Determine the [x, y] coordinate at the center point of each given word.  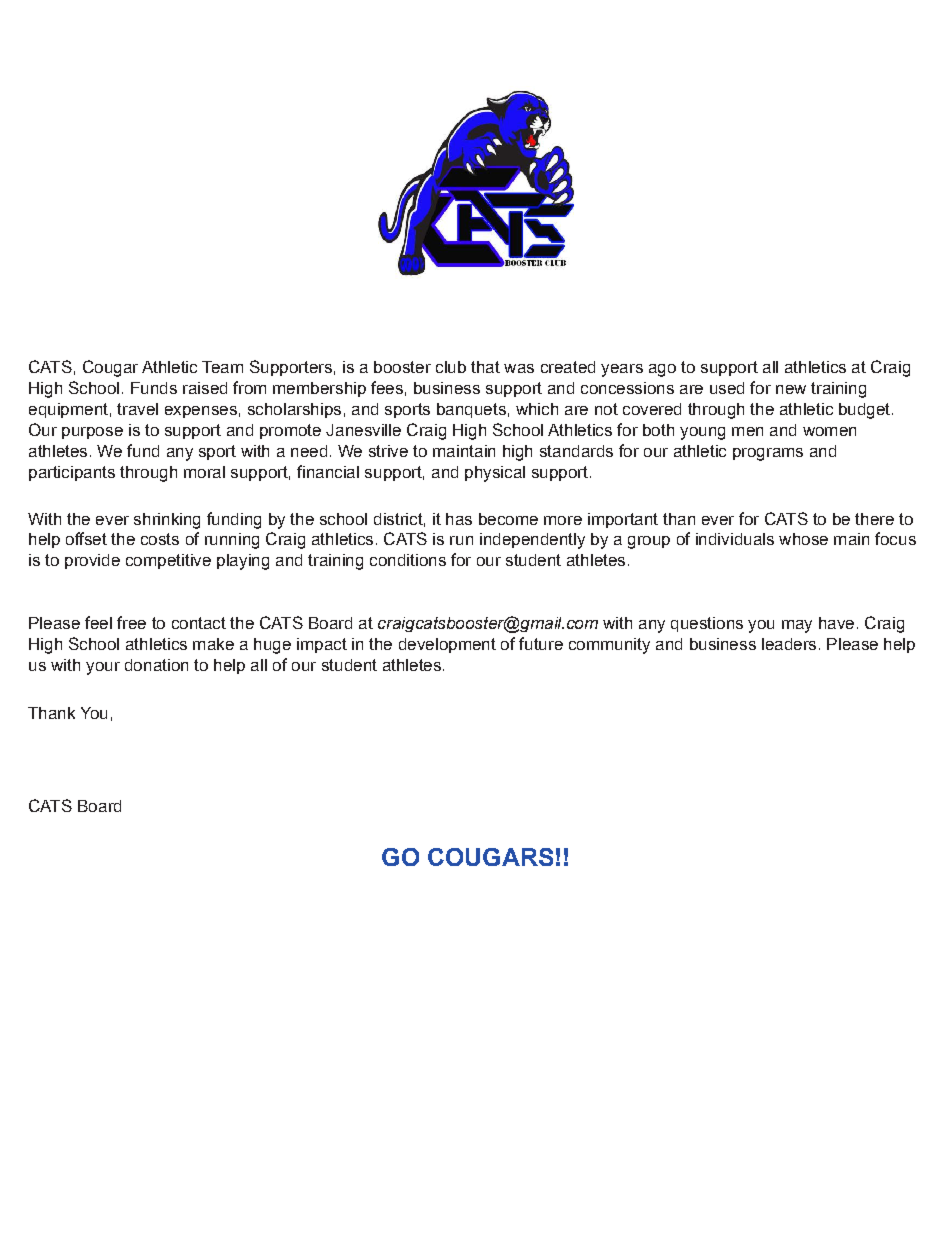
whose [803, 539]
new [791, 389]
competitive [168, 561]
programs [768, 454]
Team [222, 367]
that [485, 367]
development [447, 645]
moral [204, 472]
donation [156, 665]
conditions [408, 560]
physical [495, 474]
